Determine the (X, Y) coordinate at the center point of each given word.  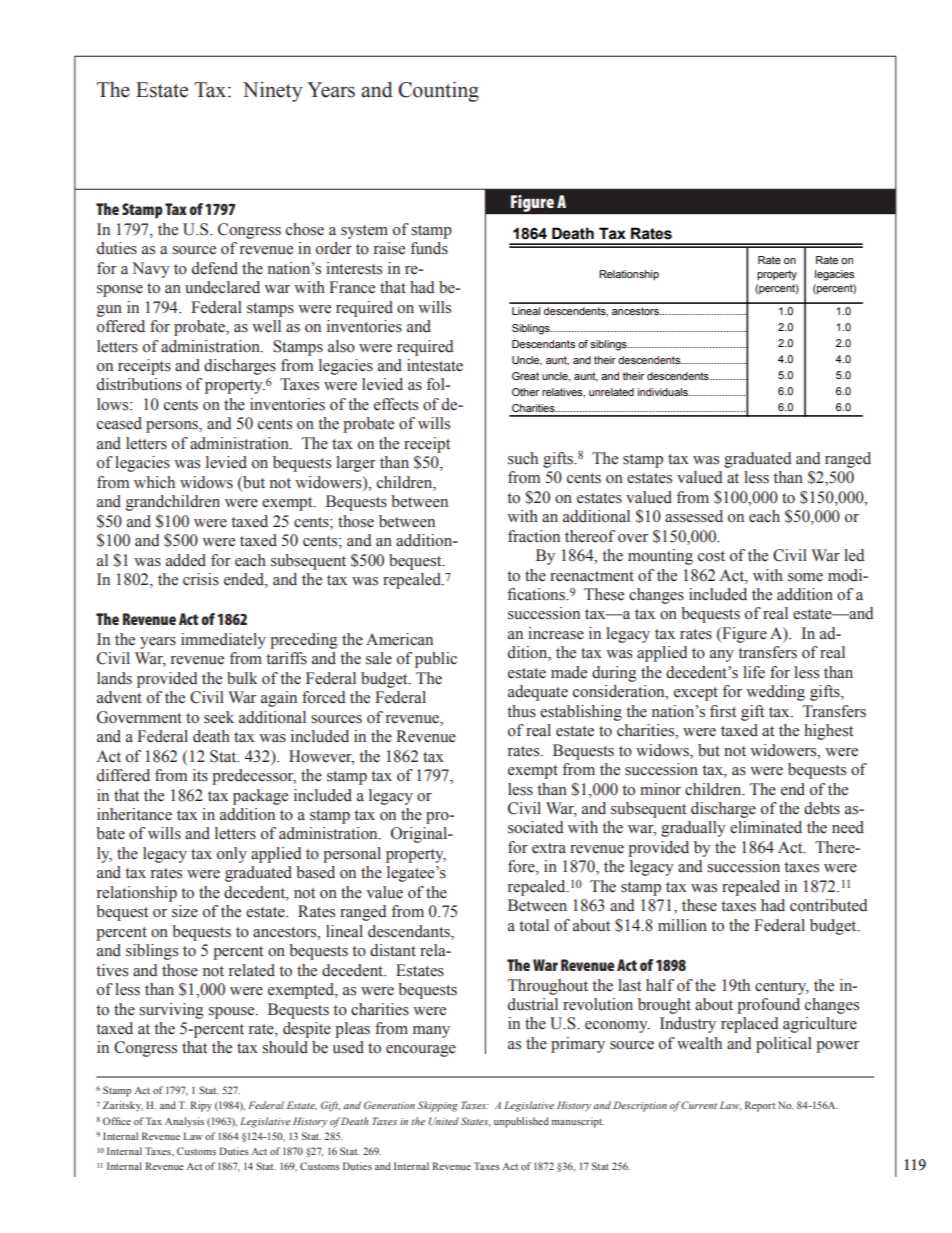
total (534, 925)
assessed (694, 516)
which (154, 482)
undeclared (222, 287)
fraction (534, 536)
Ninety (273, 91)
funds (429, 248)
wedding (775, 693)
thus (521, 711)
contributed (828, 905)
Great (525, 376)
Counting (438, 91)
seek (219, 717)
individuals (664, 392)
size (185, 911)
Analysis (184, 1122)
